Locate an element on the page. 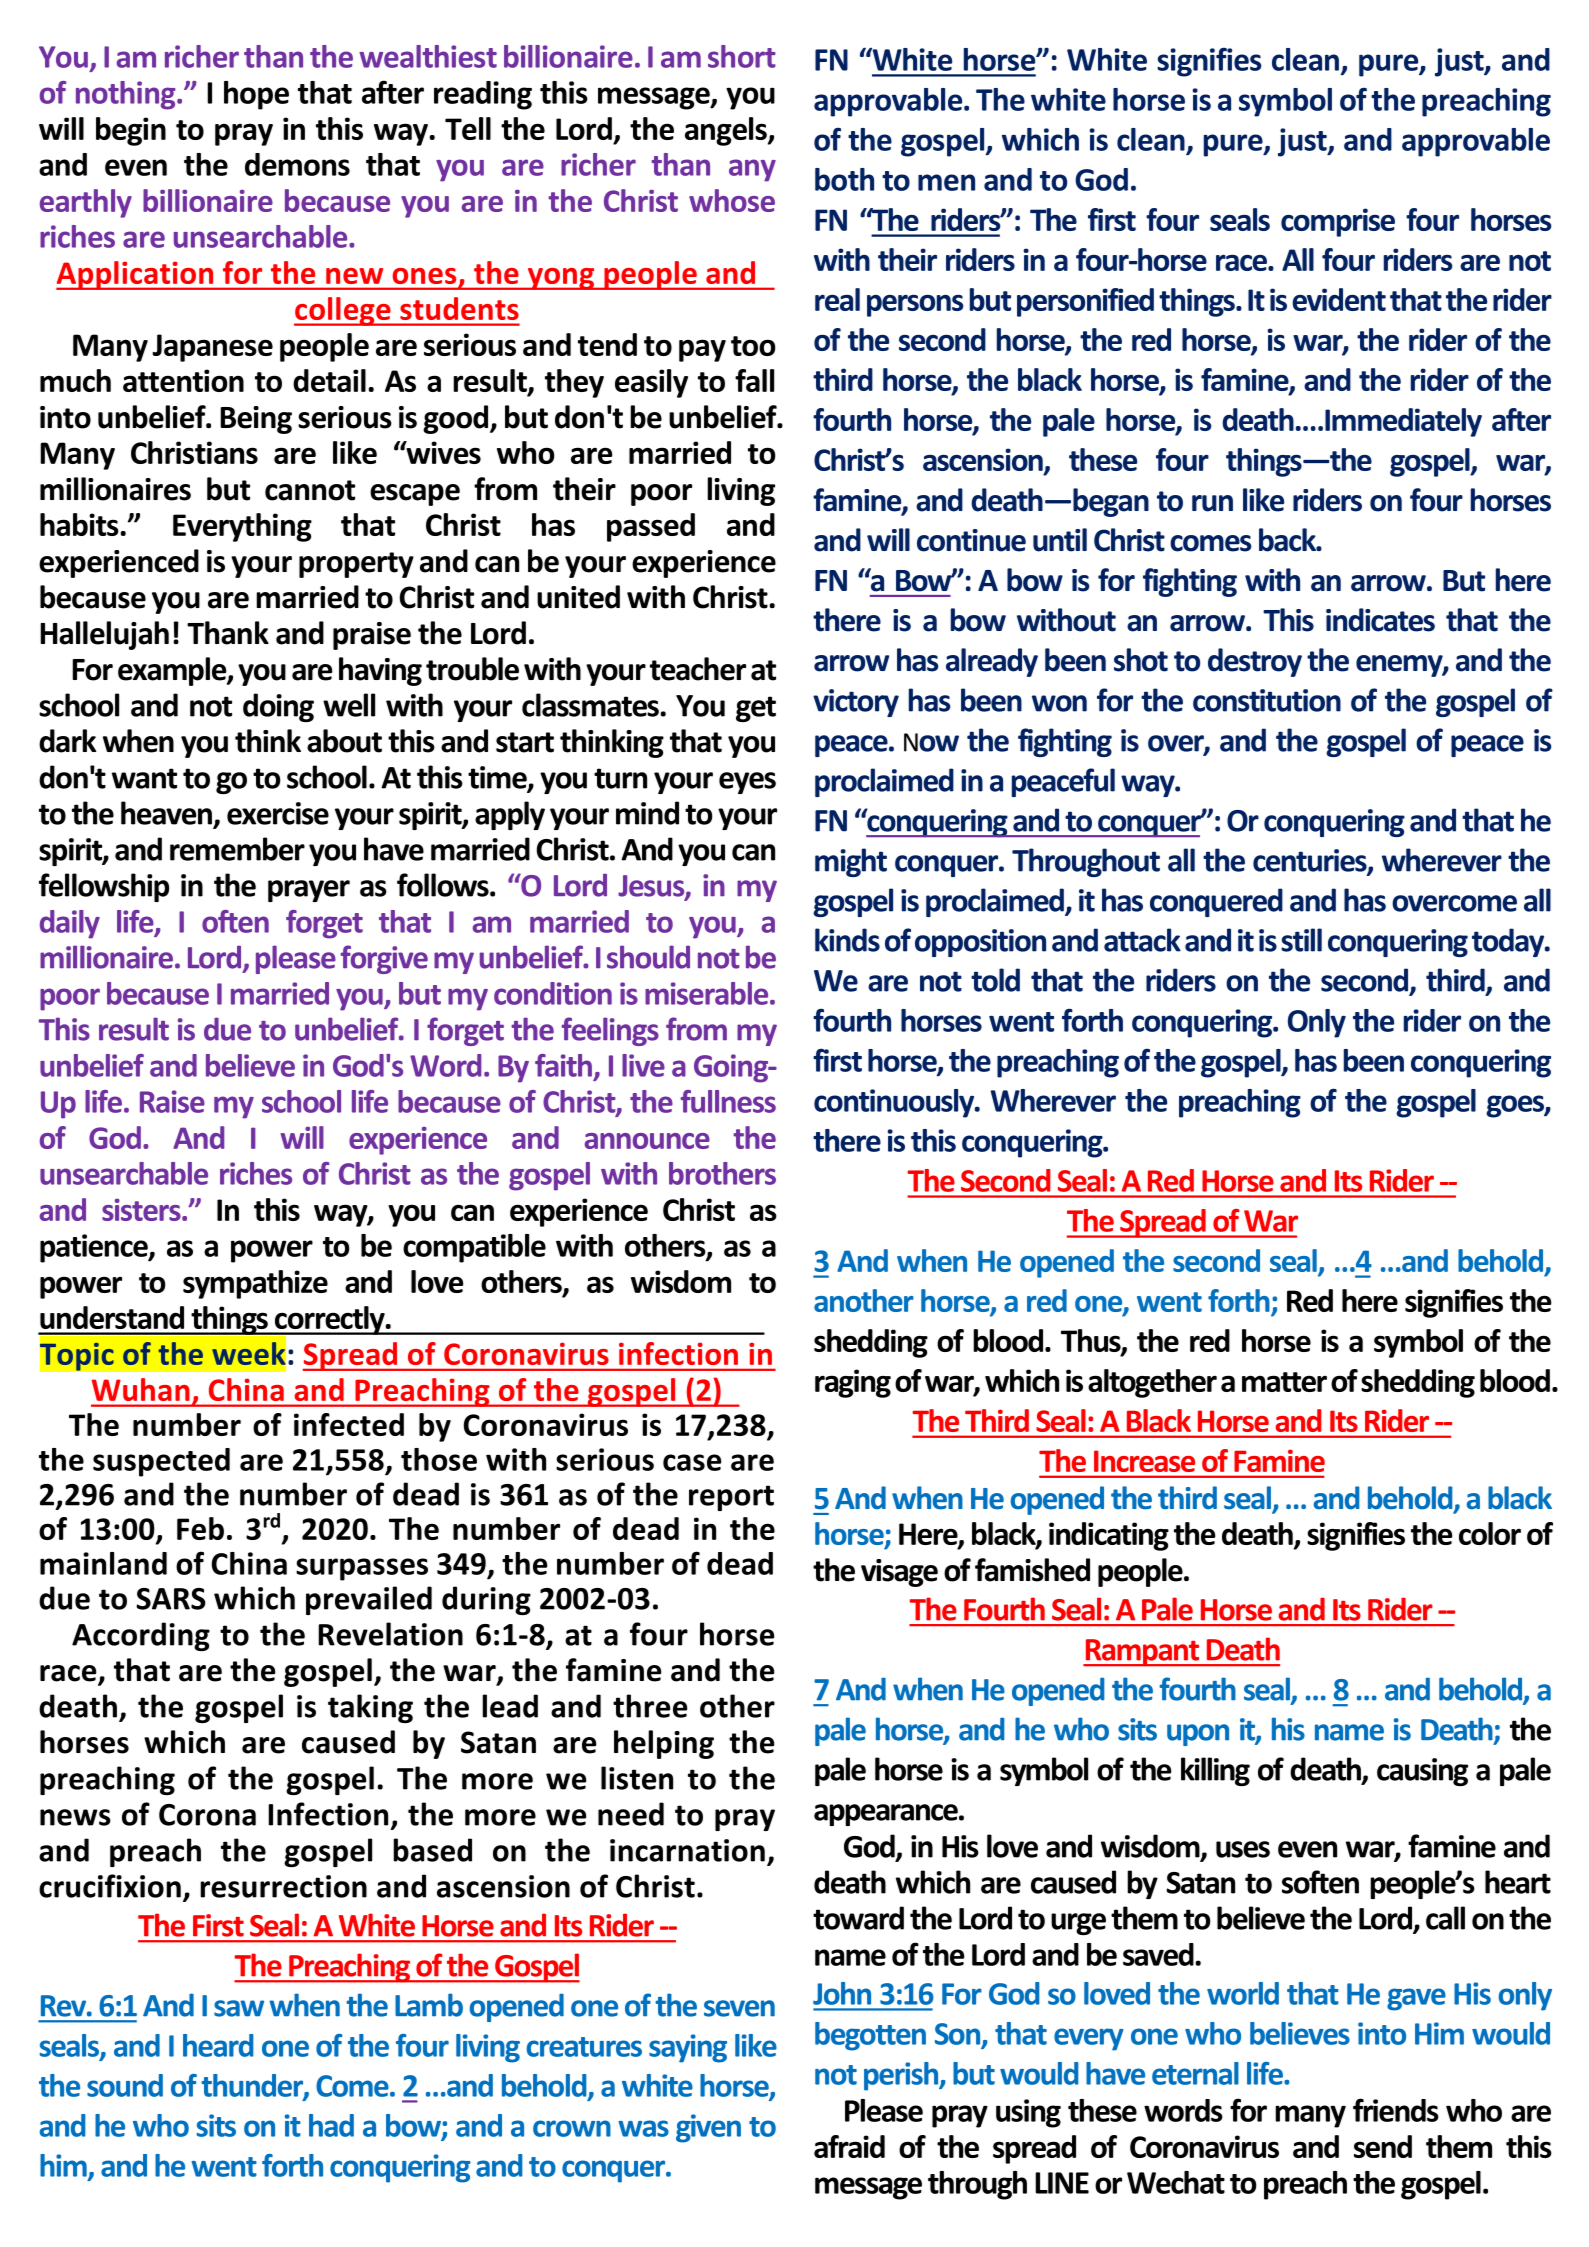 Image resolution: width=1589 pixels, height=2247 pixels. afraid is located at coordinates (849, 2146).
